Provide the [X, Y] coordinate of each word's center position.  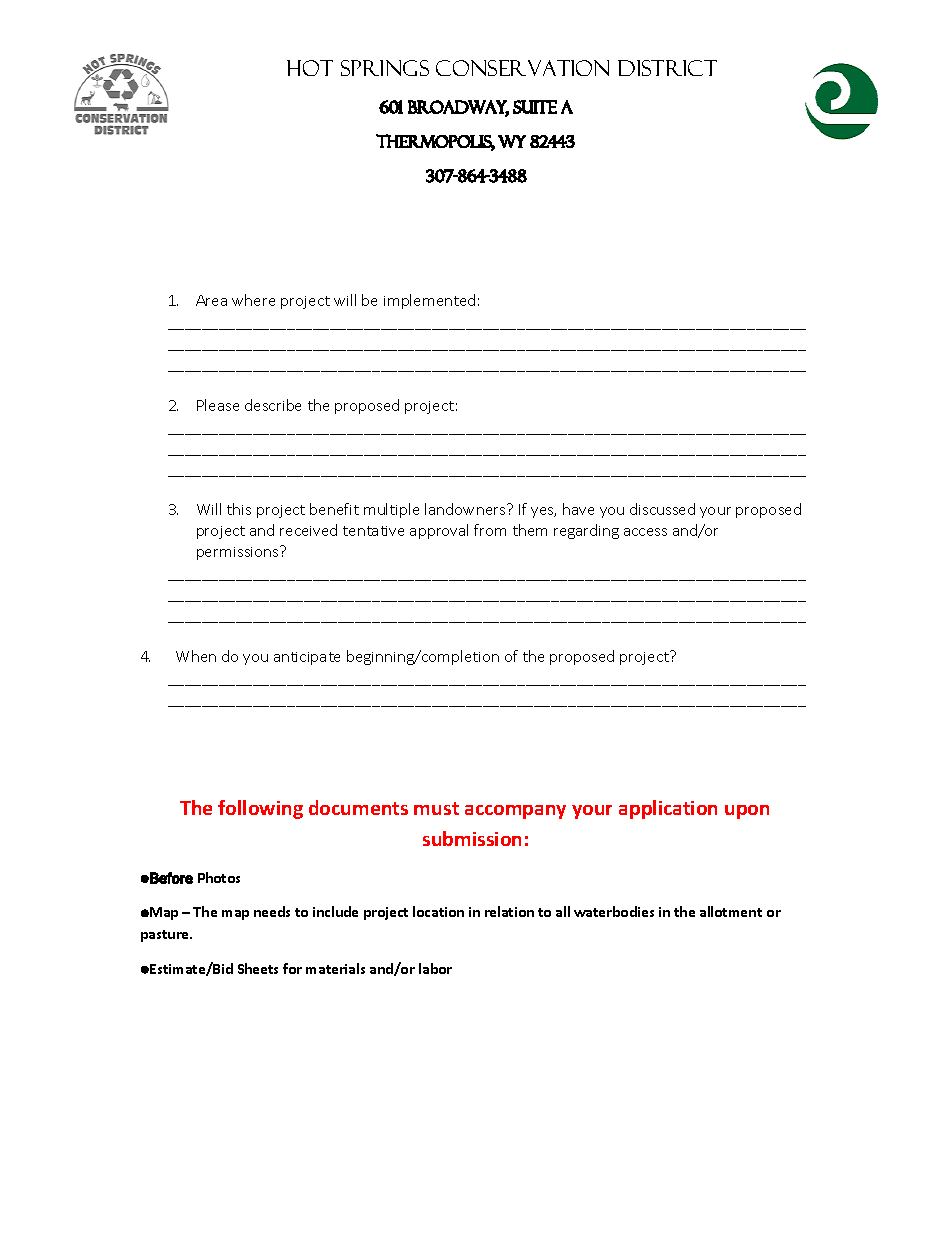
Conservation [522, 68]
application [668, 809]
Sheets [258, 968]
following [260, 809]
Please [218, 405]
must [436, 808]
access [645, 532]
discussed [662, 509]
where [253, 300]
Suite [535, 107]
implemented [429, 301]
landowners [466, 509]
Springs [385, 68]
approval [439, 531]
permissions [239, 553]
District [667, 68]
